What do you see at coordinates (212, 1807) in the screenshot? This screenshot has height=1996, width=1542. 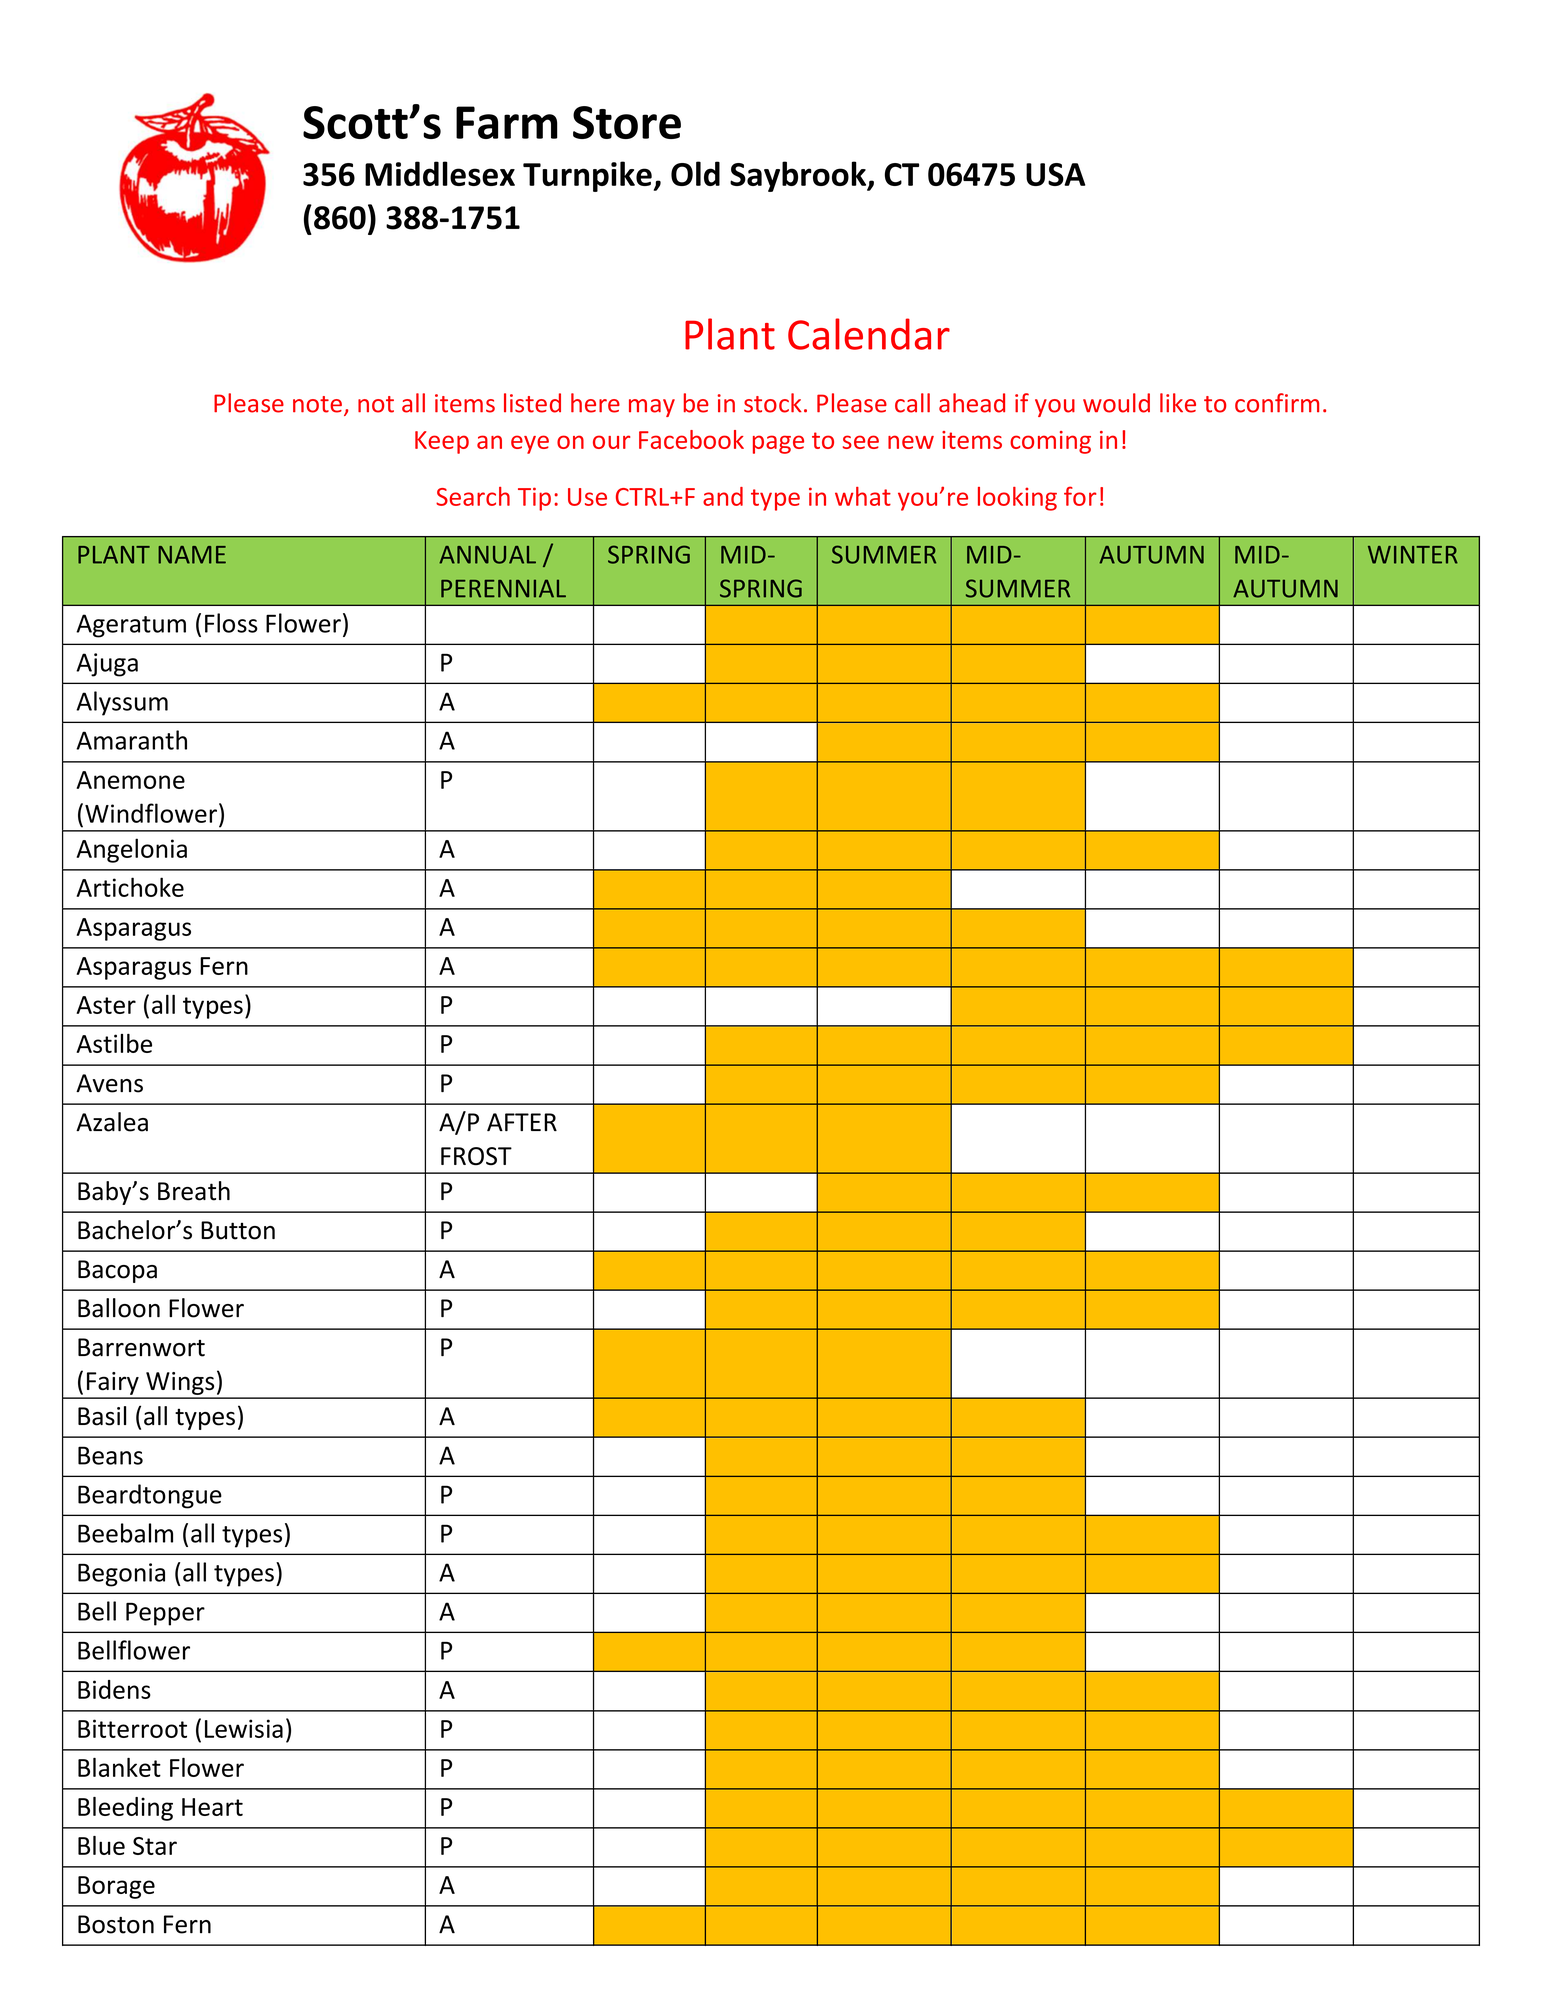 I see `Heart` at bounding box center [212, 1807].
